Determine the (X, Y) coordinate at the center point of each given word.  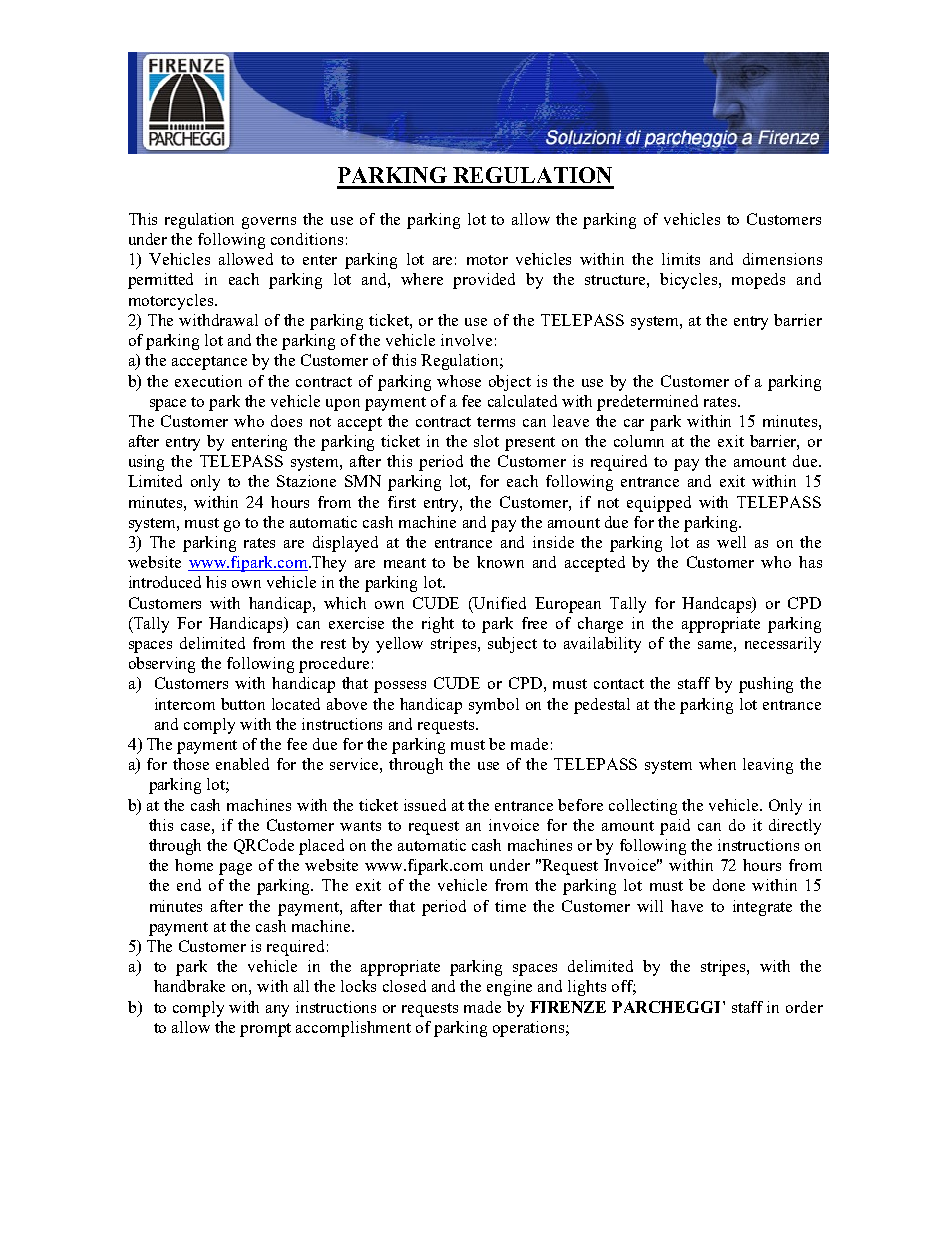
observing (162, 665)
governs (269, 223)
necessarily (783, 645)
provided (484, 281)
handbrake (189, 986)
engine (509, 988)
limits (681, 259)
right (438, 625)
